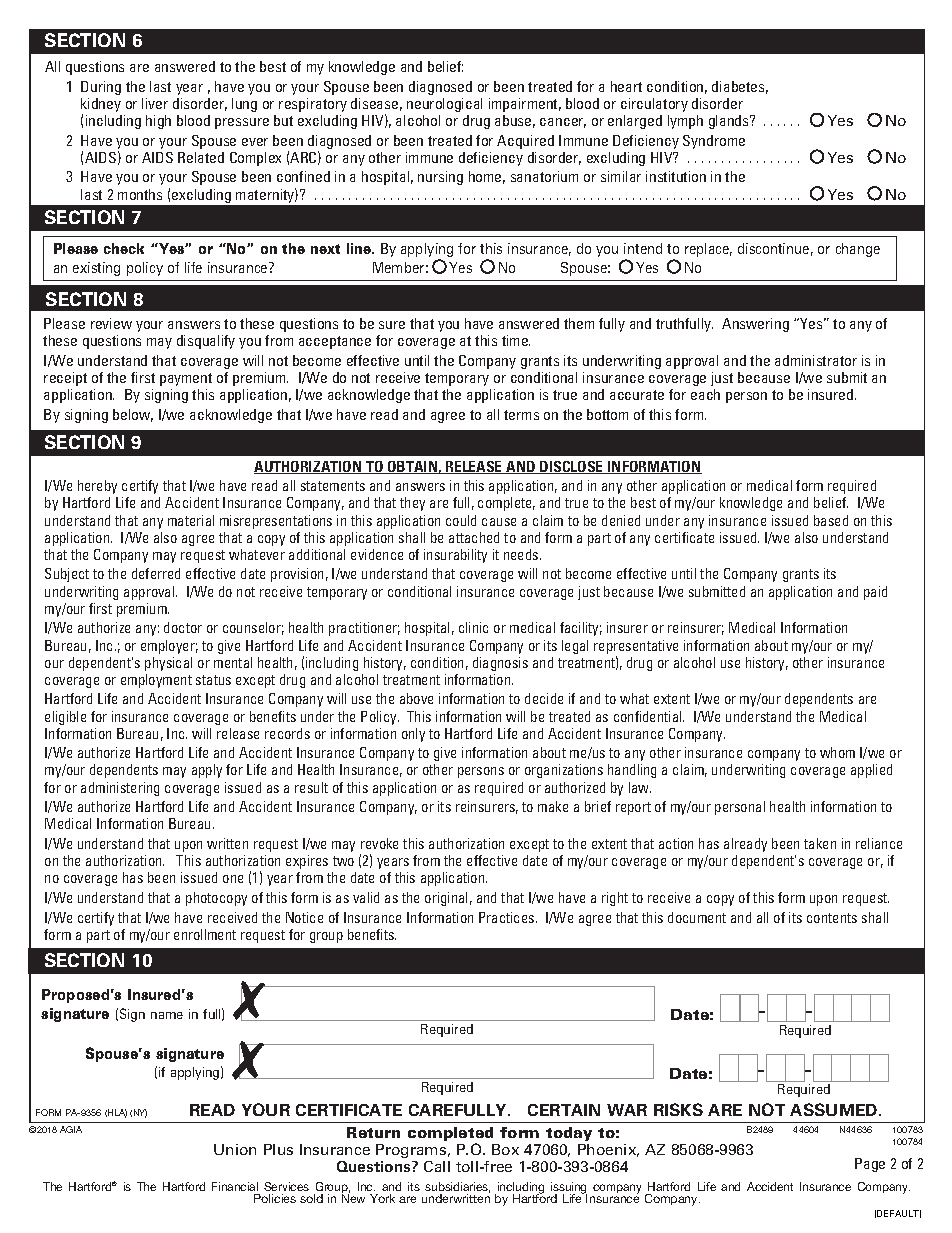 The width and height of the screenshot is (952, 1233). I want to click on Call, so click(437, 1166).
